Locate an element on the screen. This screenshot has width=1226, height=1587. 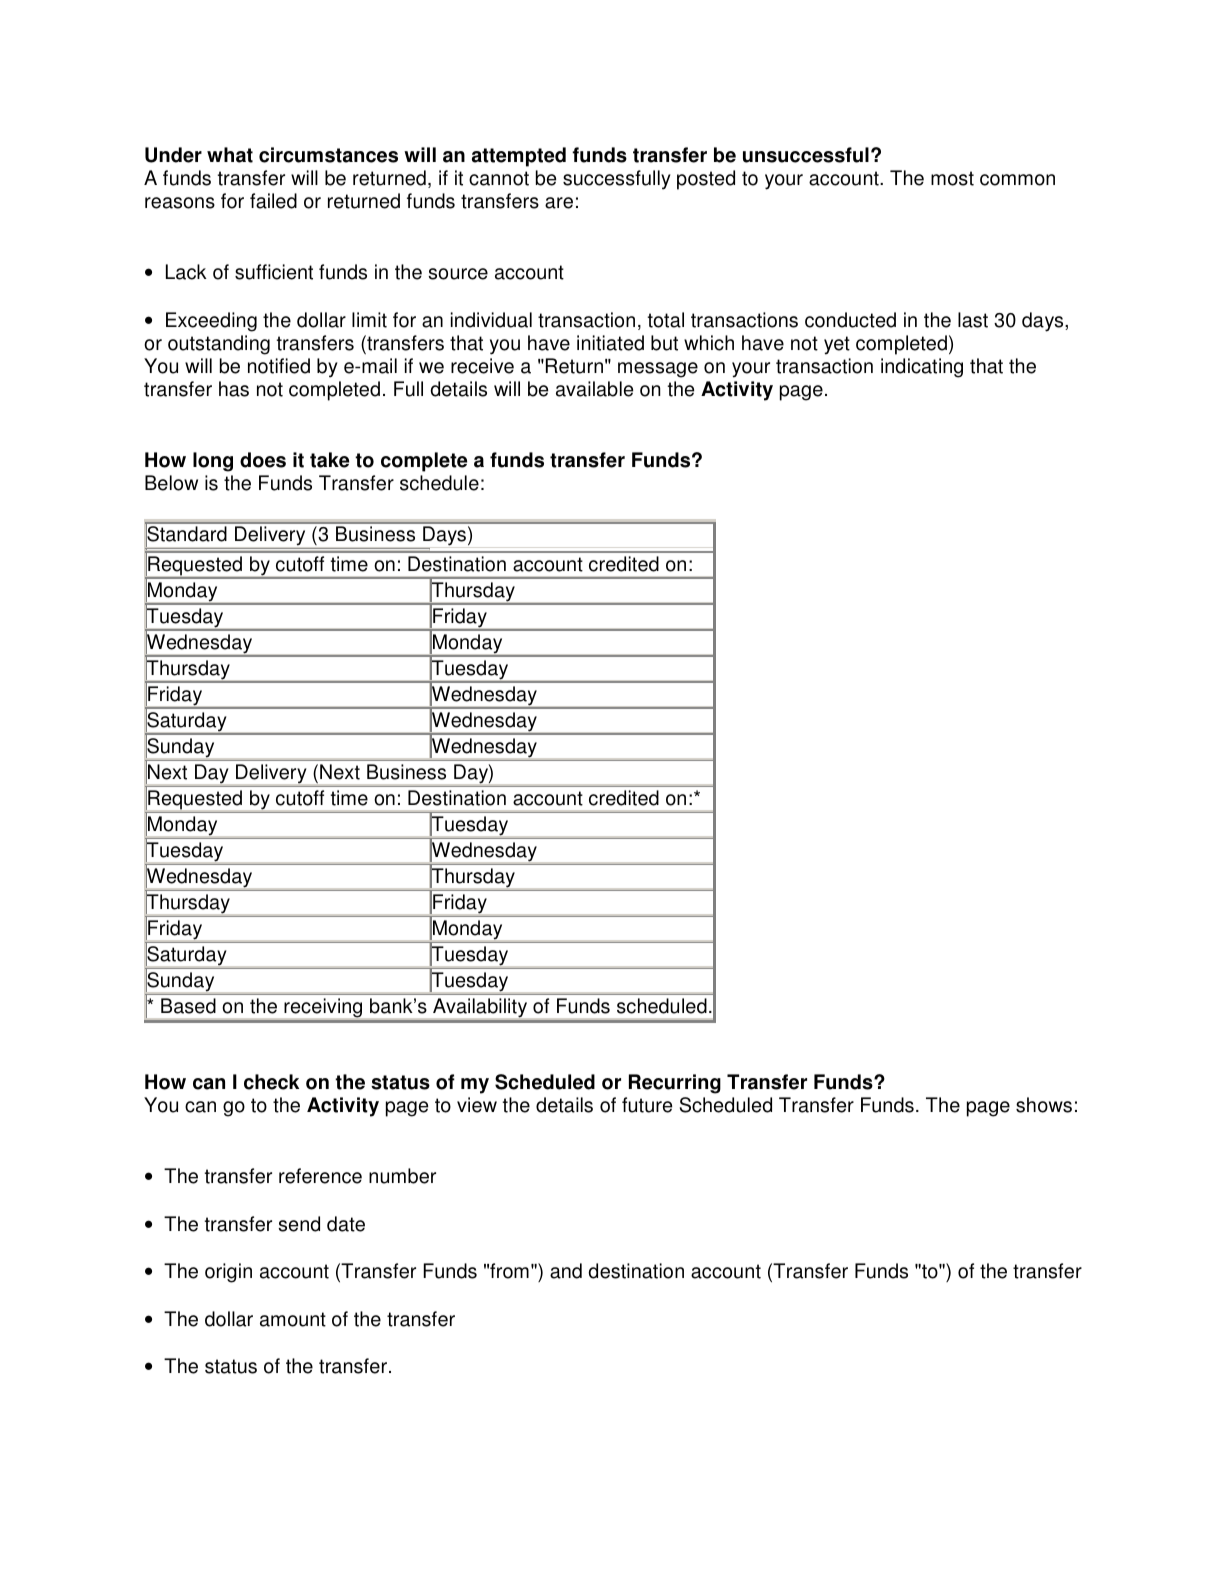
most is located at coordinates (952, 178).
